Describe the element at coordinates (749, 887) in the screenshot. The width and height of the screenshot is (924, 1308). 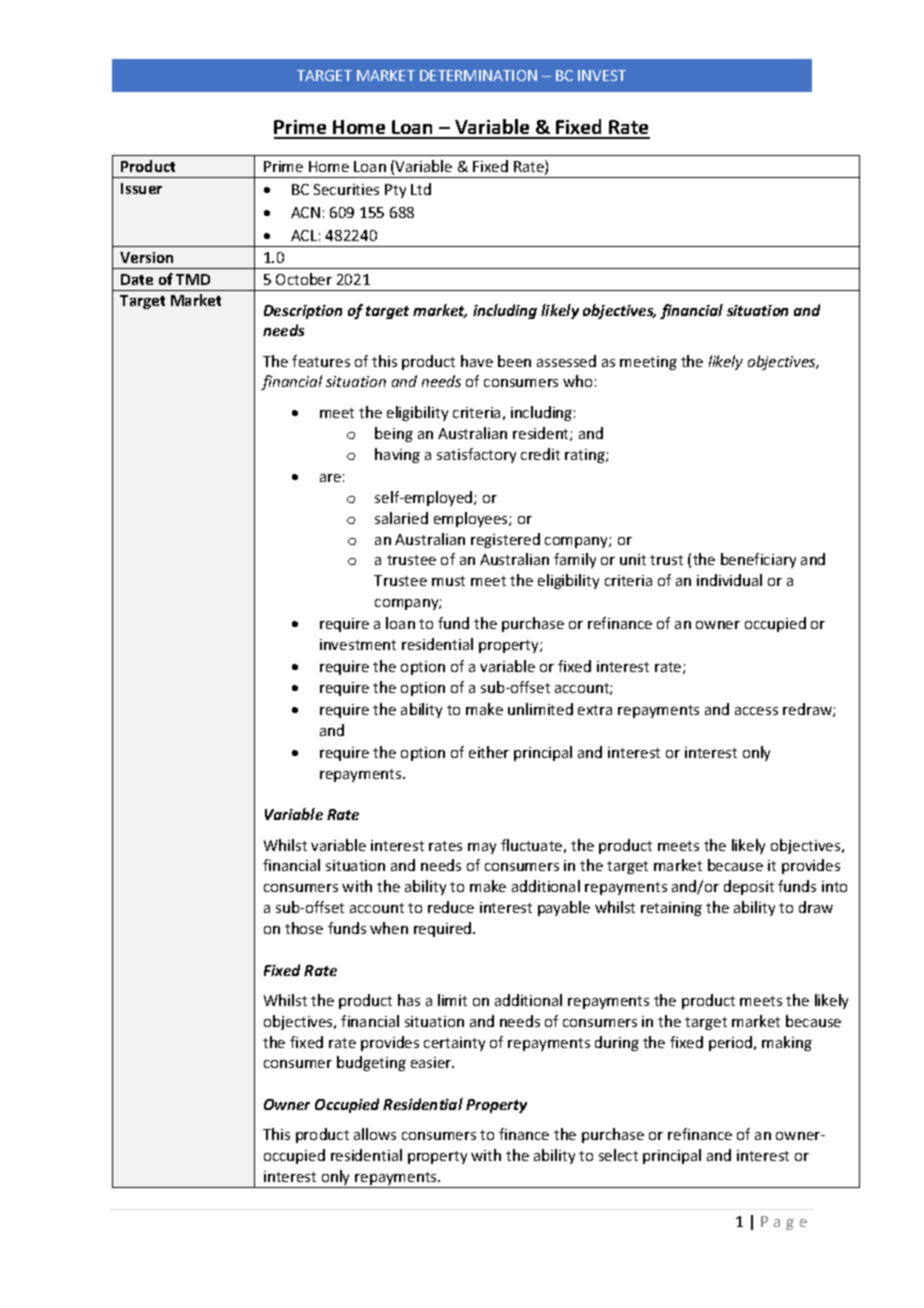
I see `deposit` at that location.
